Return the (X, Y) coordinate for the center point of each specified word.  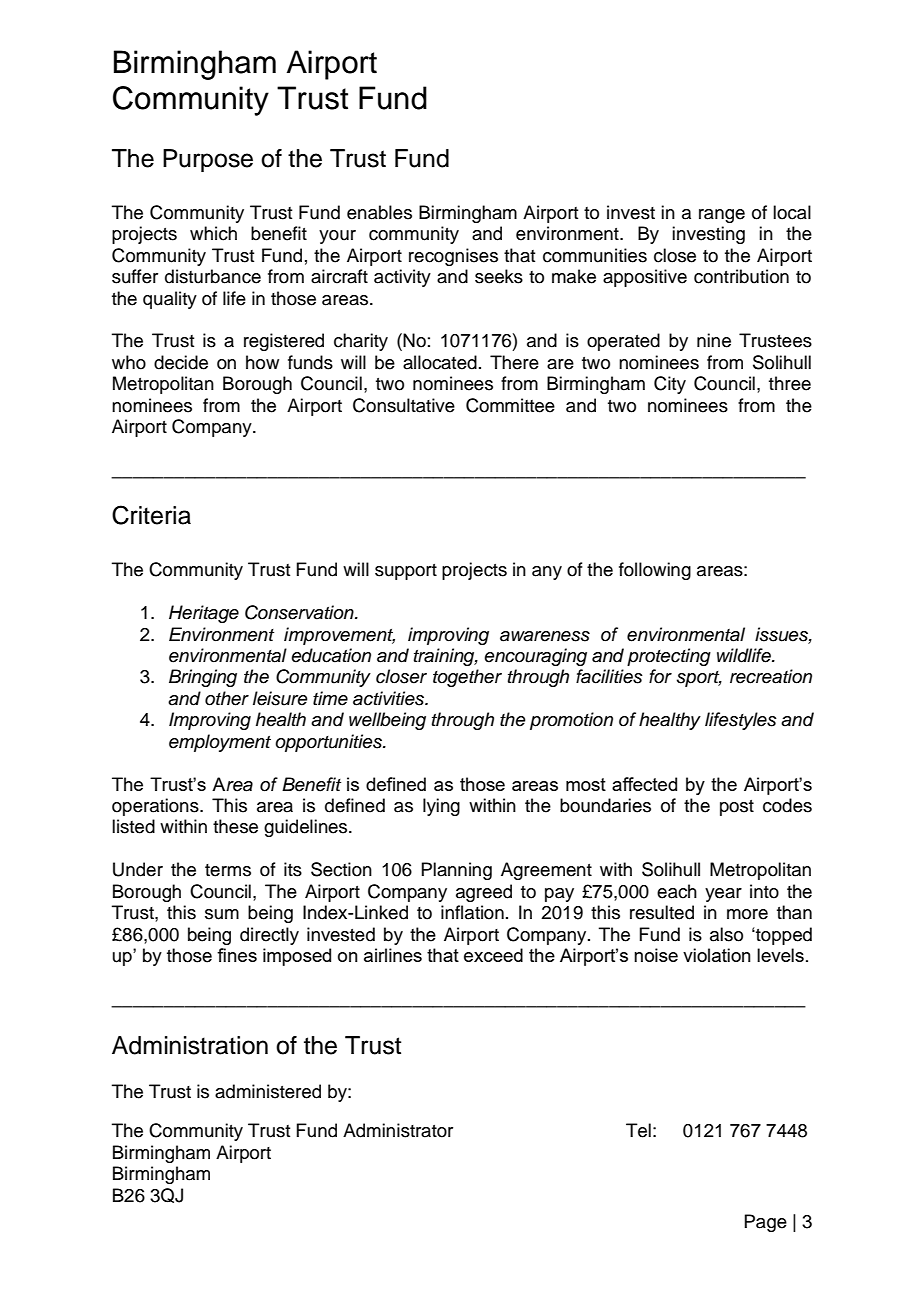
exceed (493, 955)
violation (717, 955)
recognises (453, 257)
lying (441, 807)
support (406, 572)
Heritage (204, 614)
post (737, 808)
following (655, 571)
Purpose (208, 160)
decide (181, 362)
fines (237, 955)
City (670, 385)
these (235, 826)
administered (268, 1091)
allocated (440, 362)
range (722, 216)
